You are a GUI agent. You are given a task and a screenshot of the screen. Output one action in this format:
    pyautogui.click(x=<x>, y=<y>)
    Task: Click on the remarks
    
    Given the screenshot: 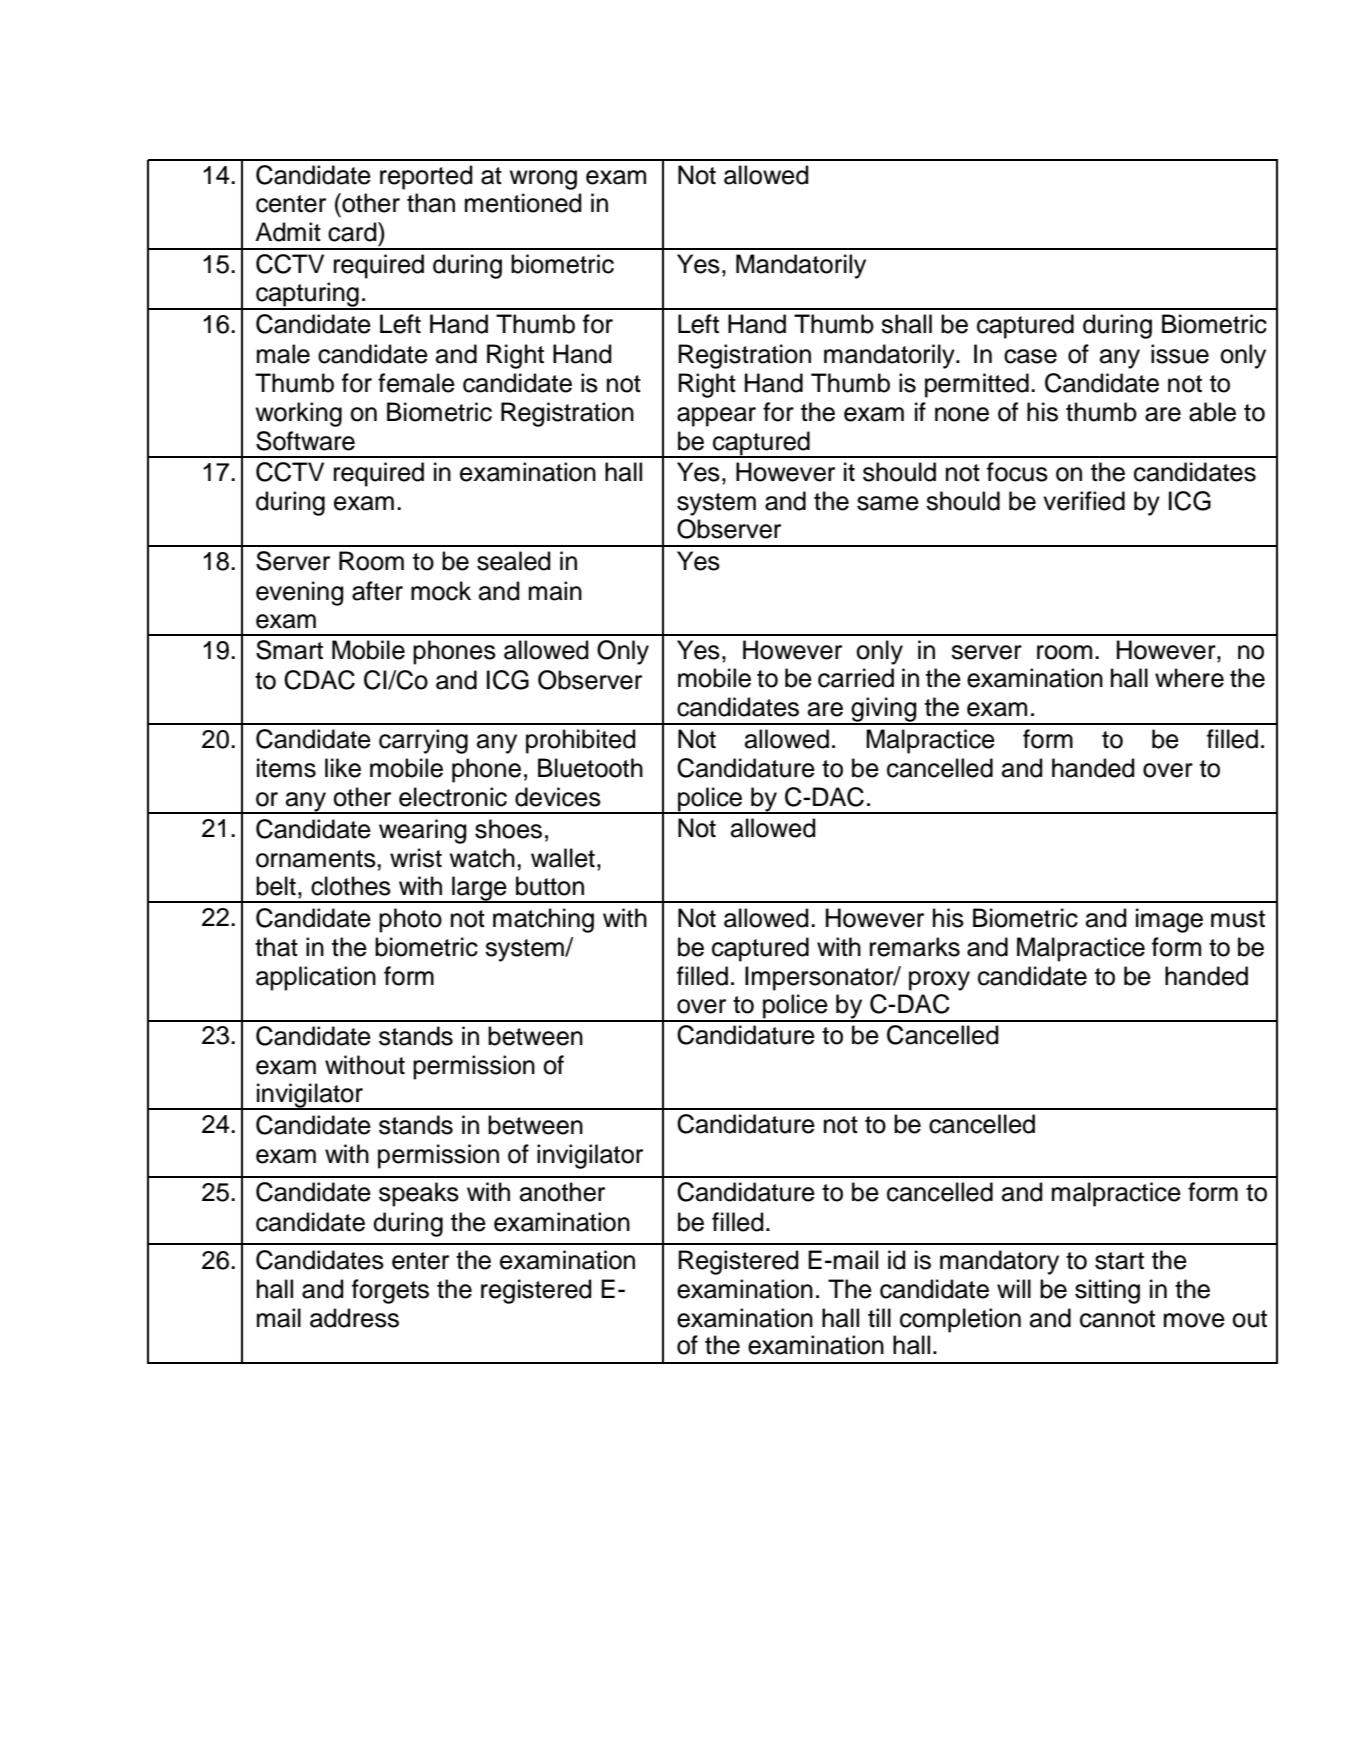 What is the action you would take?
    pyautogui.click(x=915, y=947)
